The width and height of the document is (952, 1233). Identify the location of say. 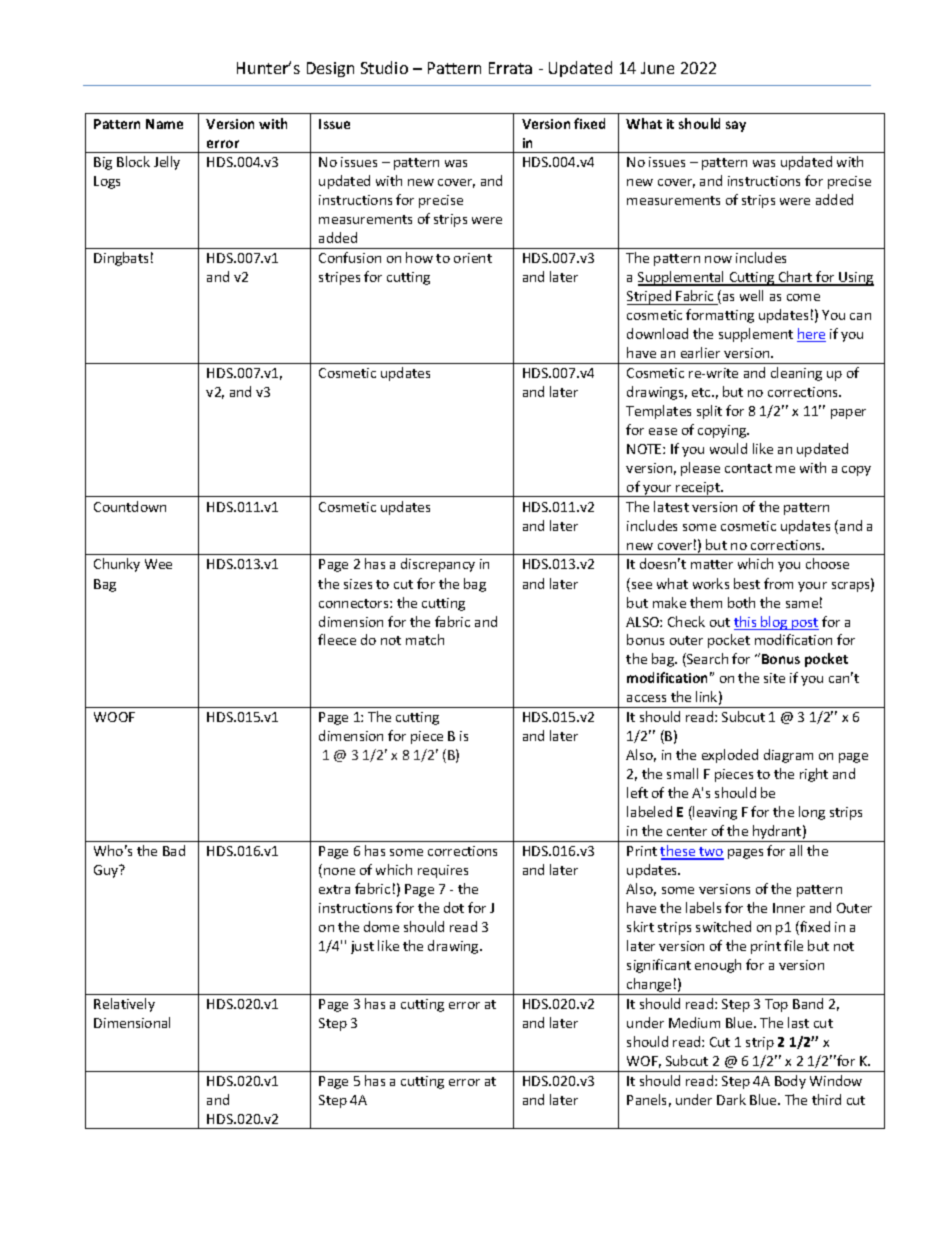
(736, 126).
